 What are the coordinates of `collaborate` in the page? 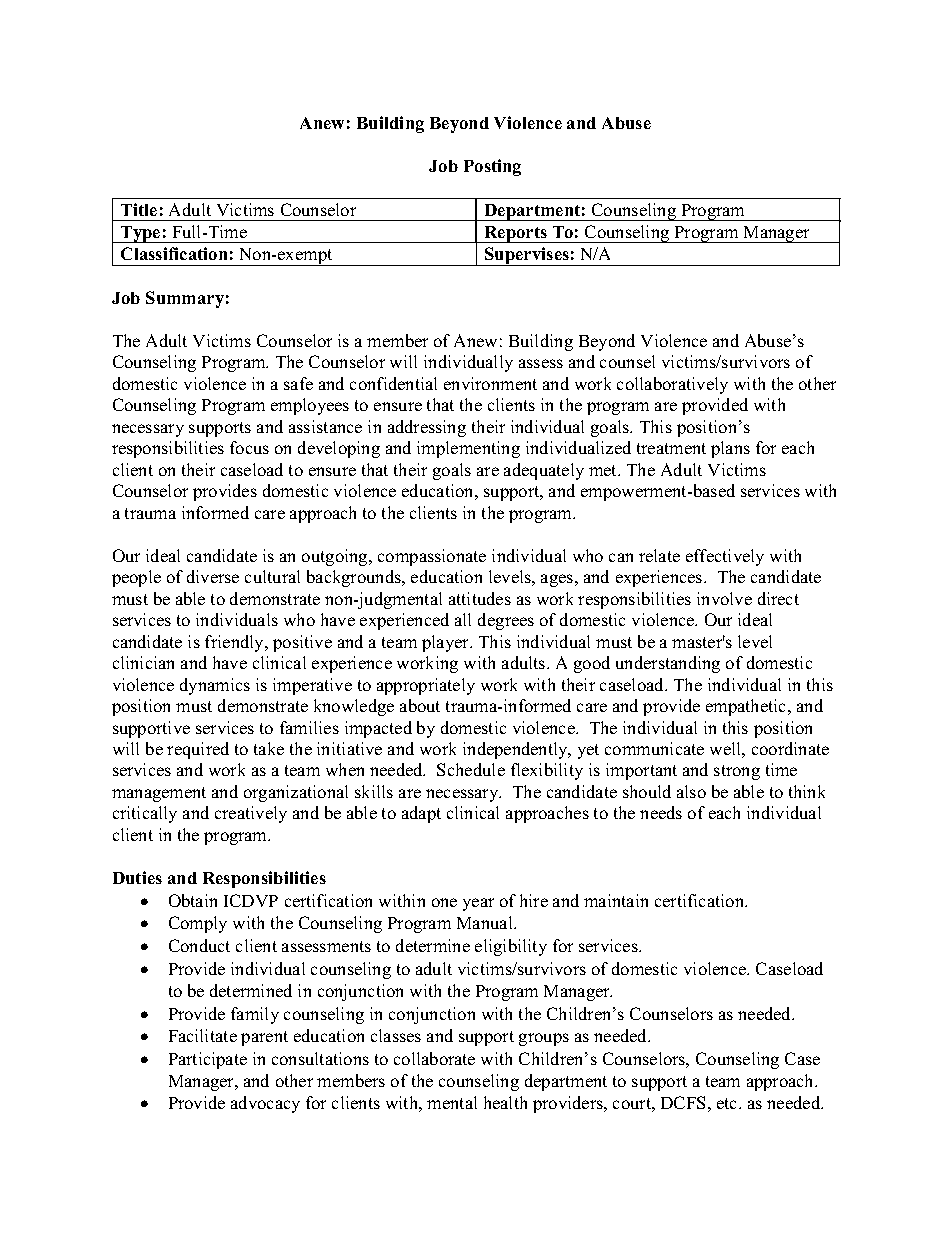 It's located at (434, 1058).
